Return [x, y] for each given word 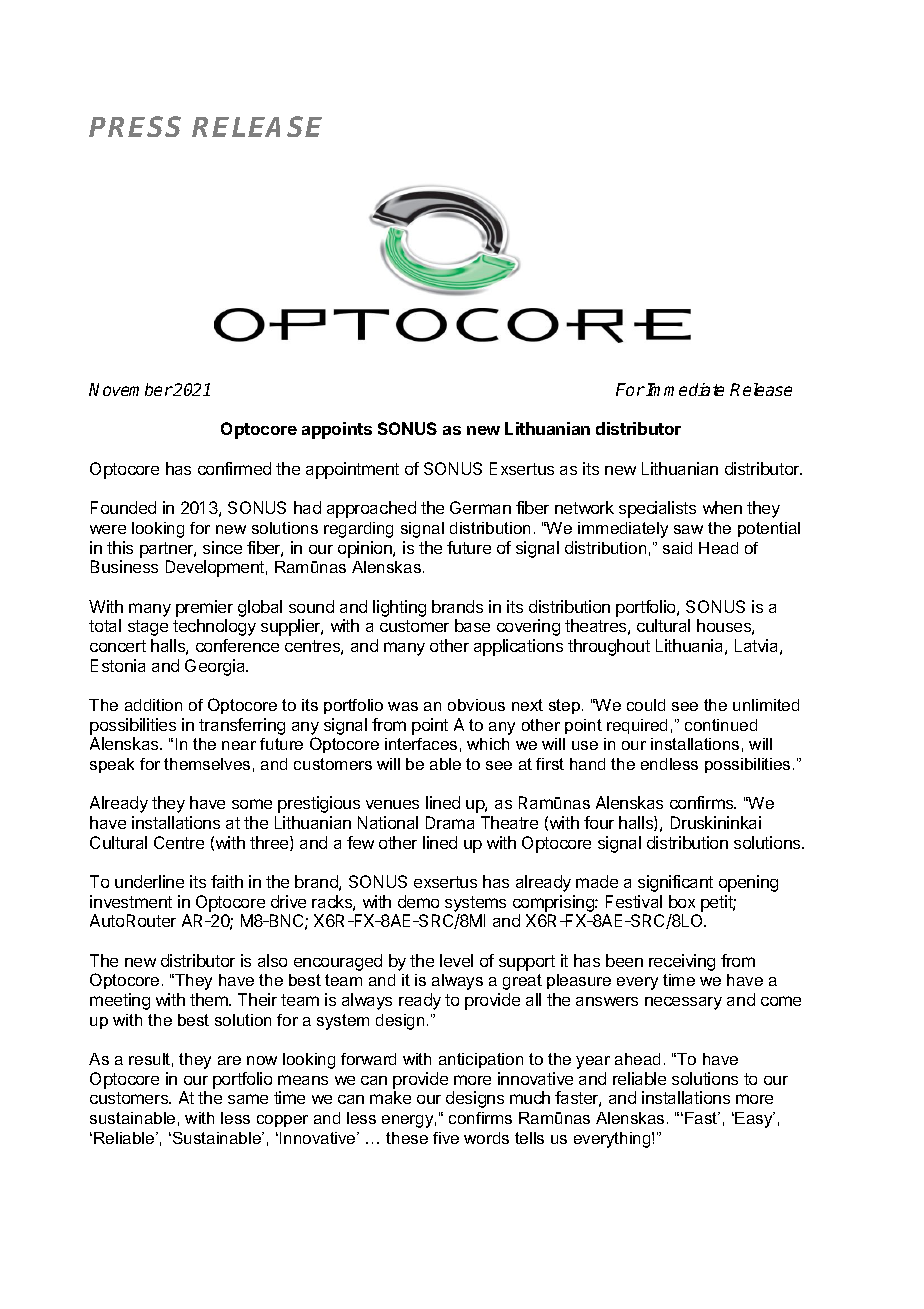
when [722, 507]
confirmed [234, 468]
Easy [755, 1120]
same [248, 1099]
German [480, 507]
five [446, 1138]
